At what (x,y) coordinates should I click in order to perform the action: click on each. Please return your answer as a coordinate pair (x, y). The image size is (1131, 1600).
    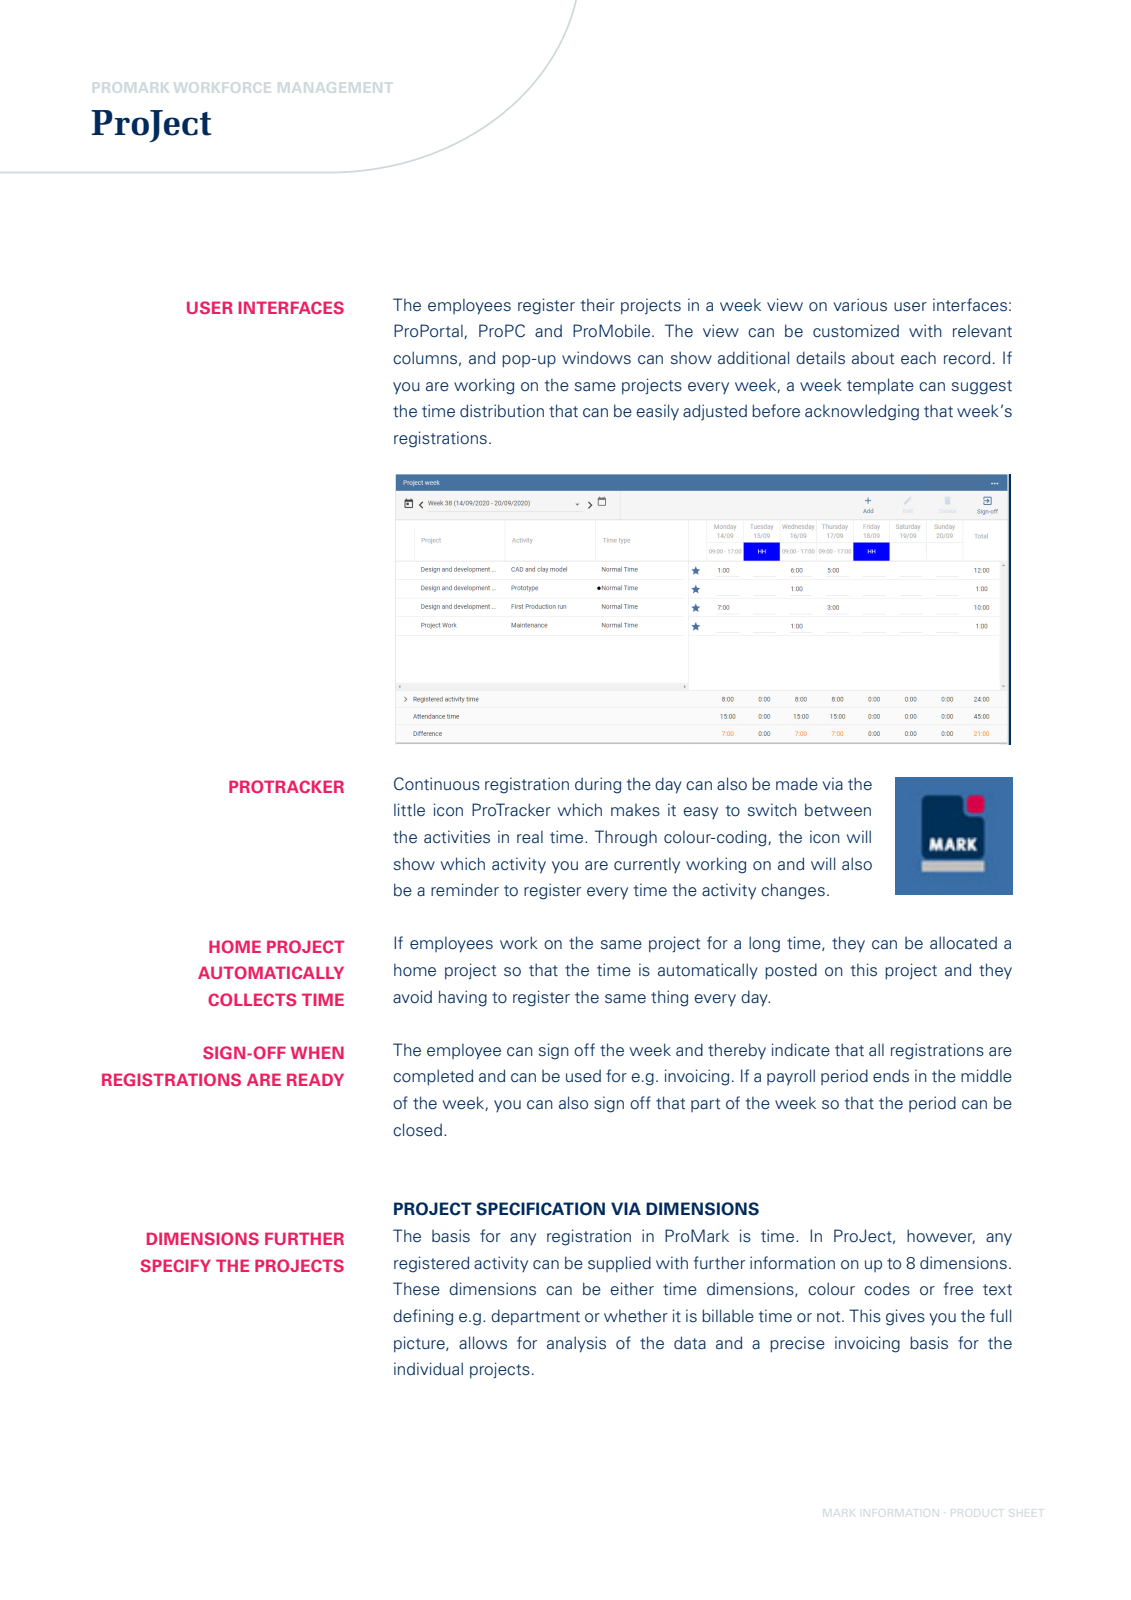
    Looking at the image, I should click on (918, 358).
